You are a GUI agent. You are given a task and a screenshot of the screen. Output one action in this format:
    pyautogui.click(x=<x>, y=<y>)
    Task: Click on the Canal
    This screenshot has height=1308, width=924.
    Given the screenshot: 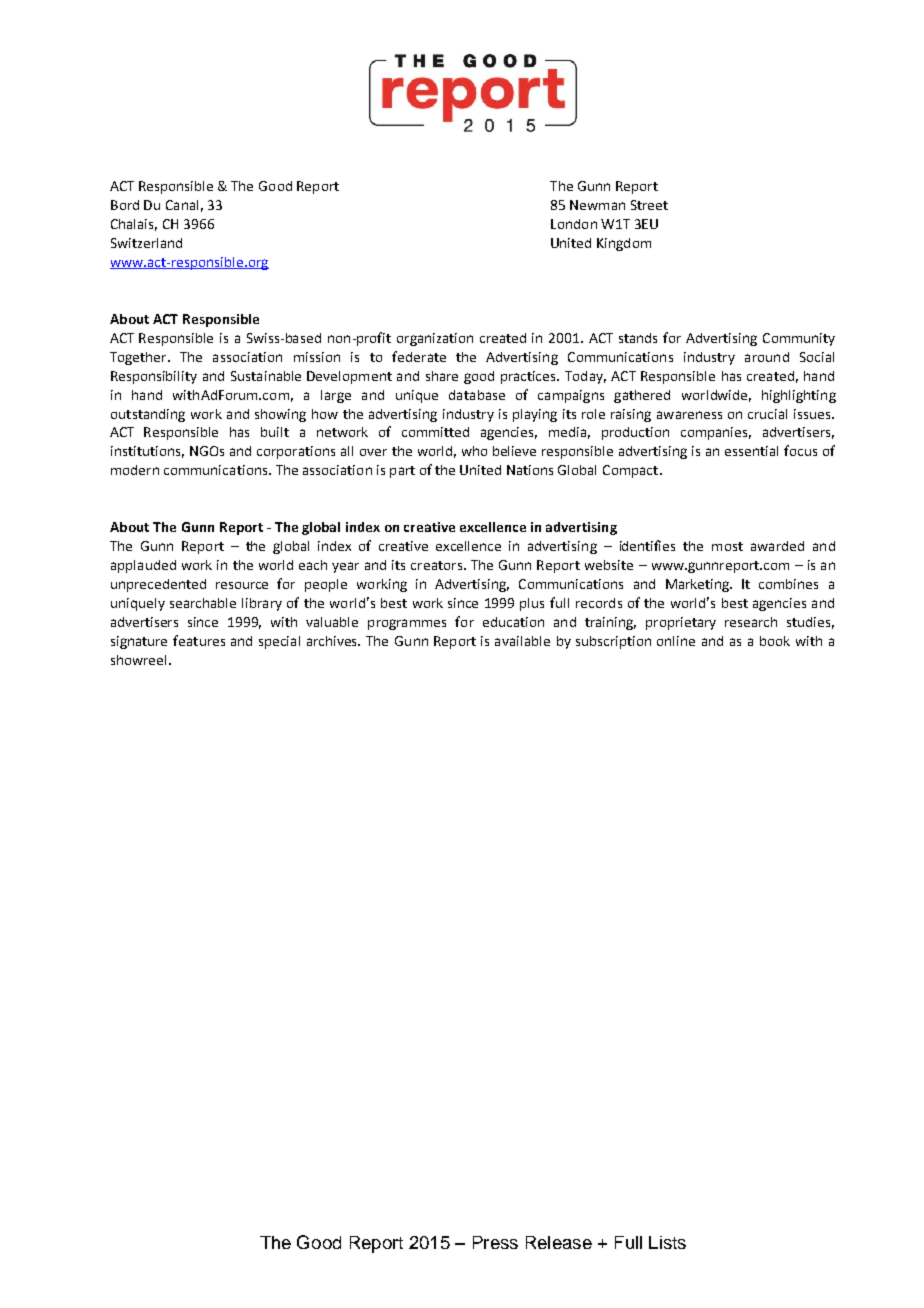 What is the action you would take?
    pyautogui.click(x=182, y=205)
